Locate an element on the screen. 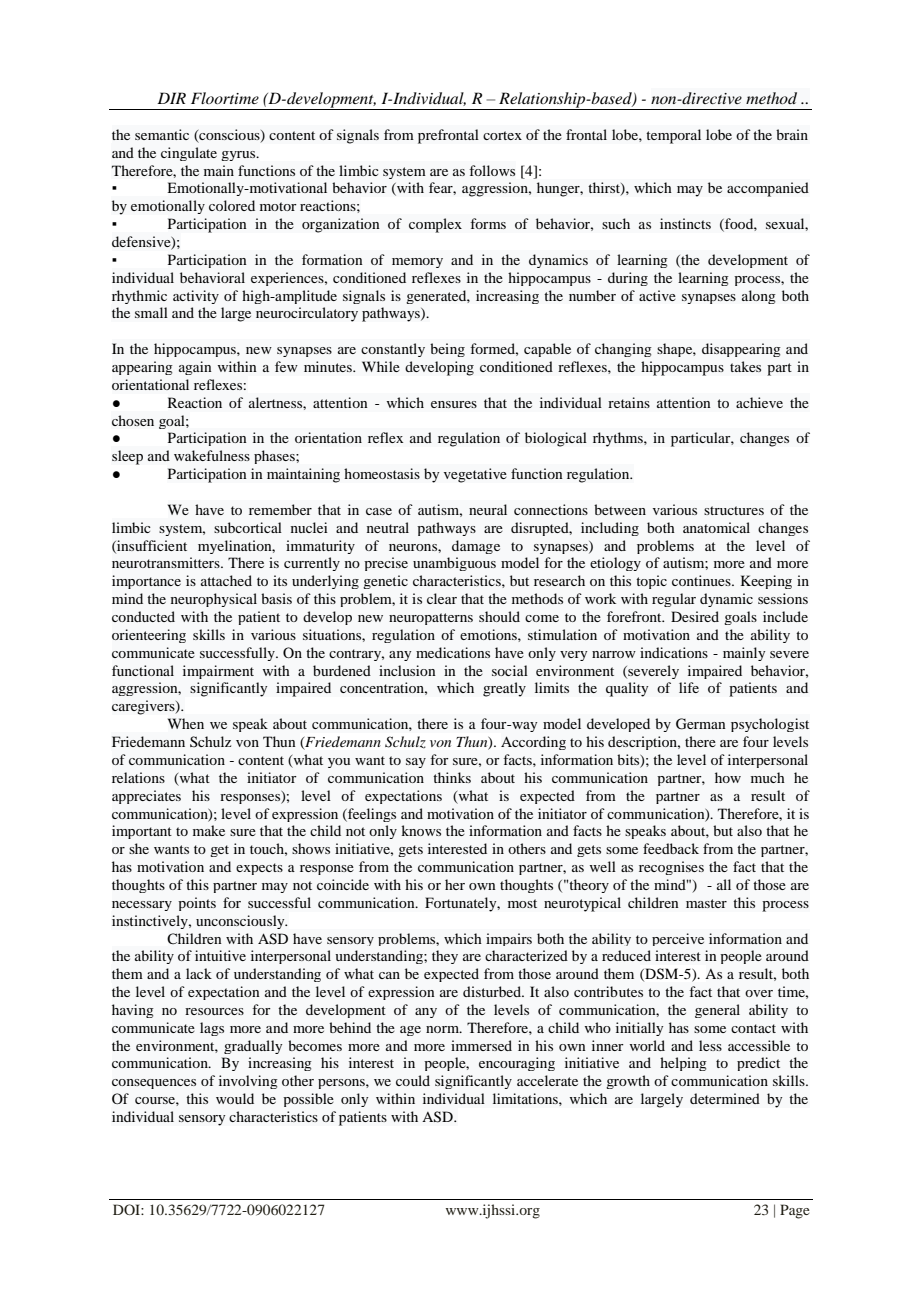 The image size is (924, 1307). knows is located at coordinates (421, 830).
